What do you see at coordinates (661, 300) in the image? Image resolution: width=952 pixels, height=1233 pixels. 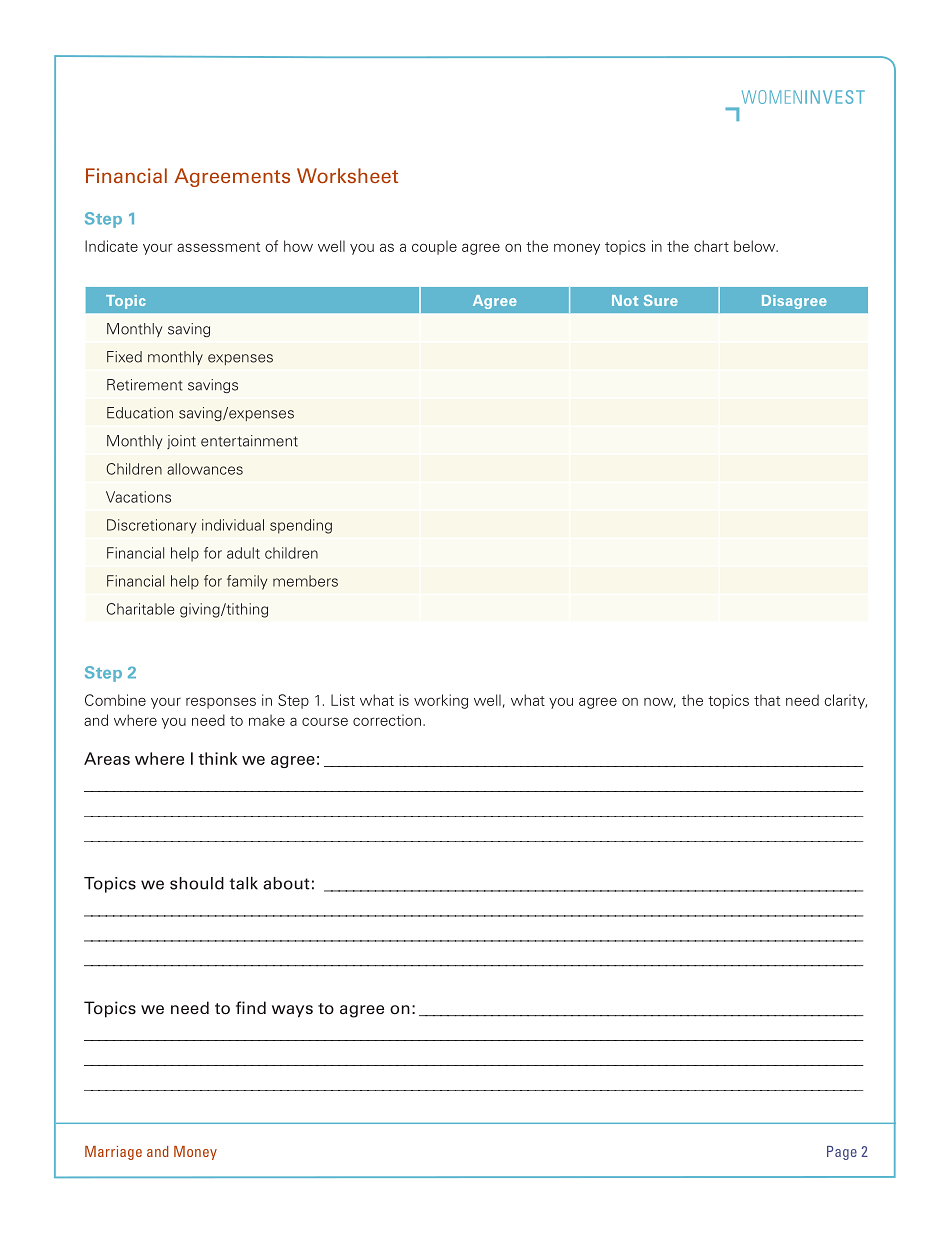 I see `Sure` at bounding box center [661, 300].
